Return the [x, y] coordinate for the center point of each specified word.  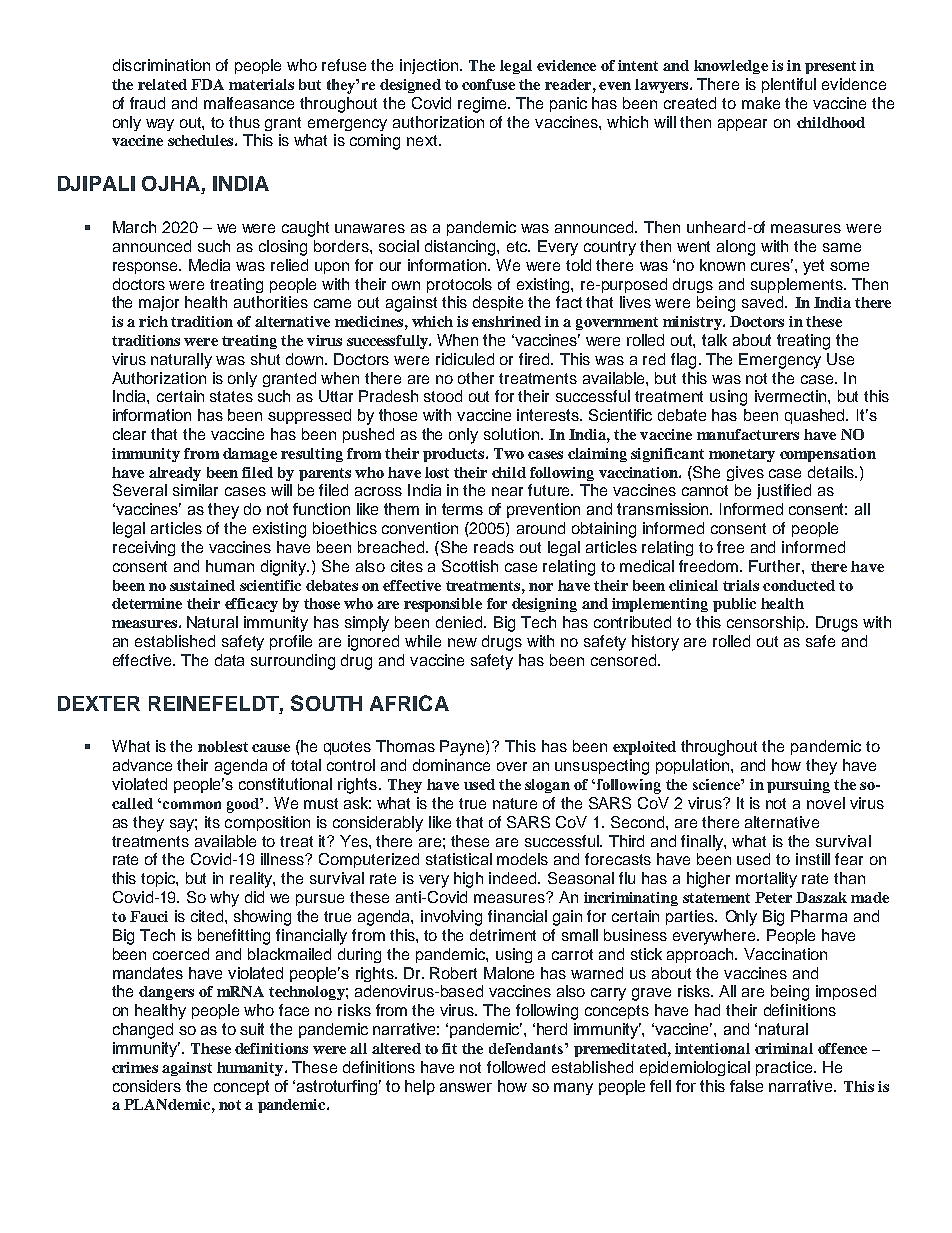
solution [513, 434]
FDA [207, 84]
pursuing [798, 786]
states [231, 396]
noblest [223, 746]
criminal [784, 1048]
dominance [451, 765]
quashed [816, 416]
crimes [135, 1067]
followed [516, 1067]
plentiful [789, 85]
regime [483, 105]
